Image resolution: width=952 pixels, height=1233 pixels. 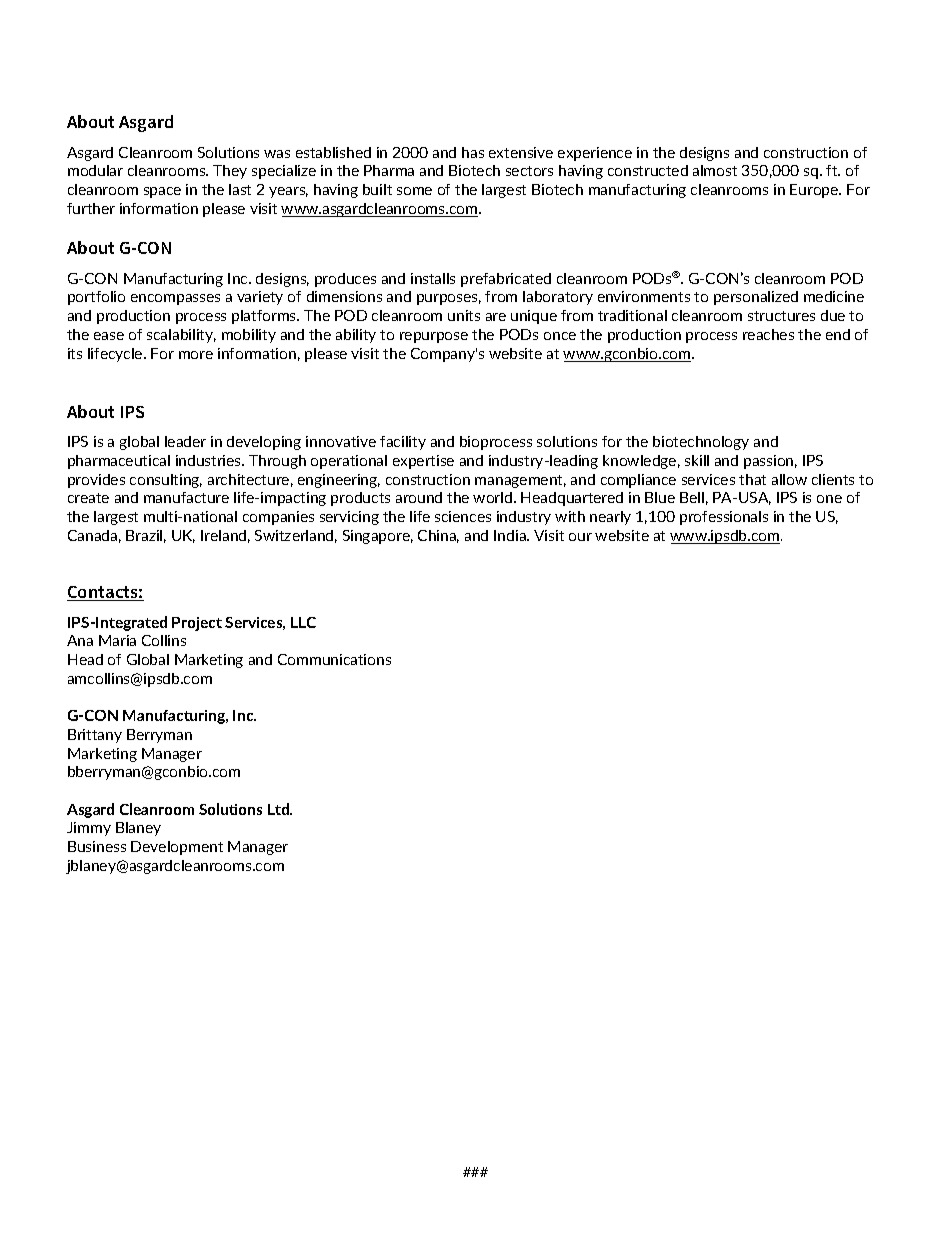 I want to click on almost, so click(x=715, y=170).
